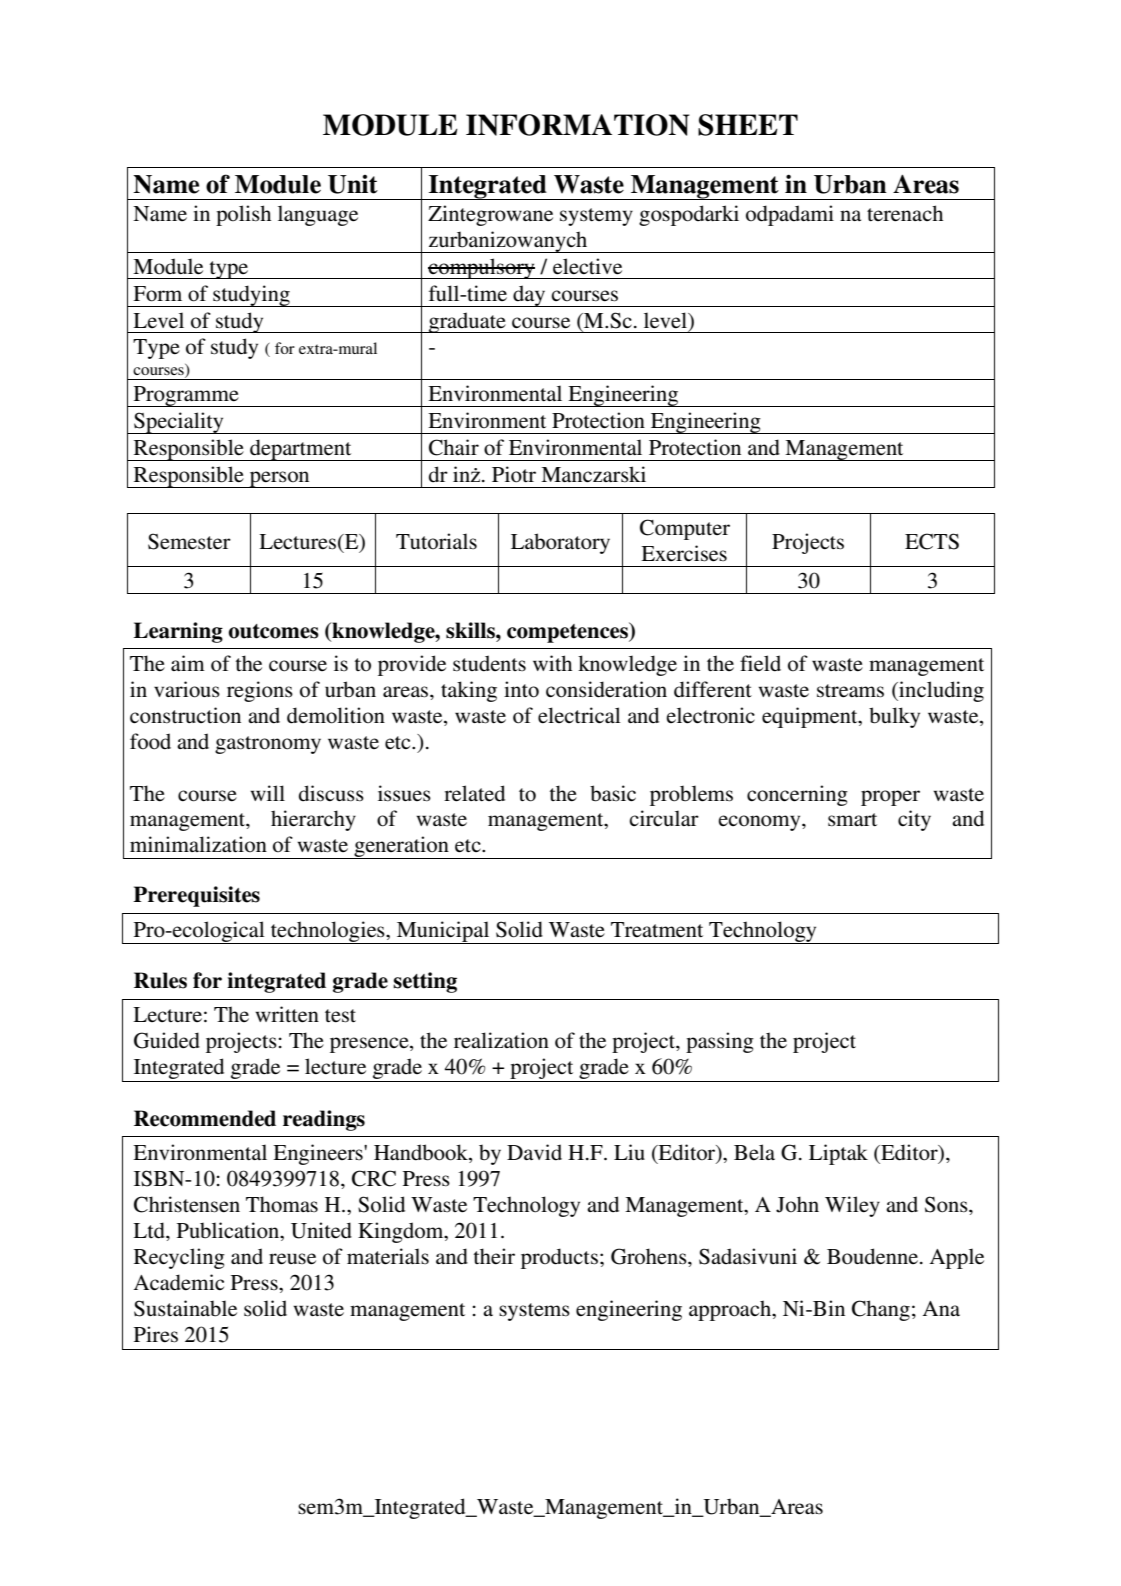 The height and width of the screenshot is (1586, 1121). I want to click on smart, so click(852, 819).
